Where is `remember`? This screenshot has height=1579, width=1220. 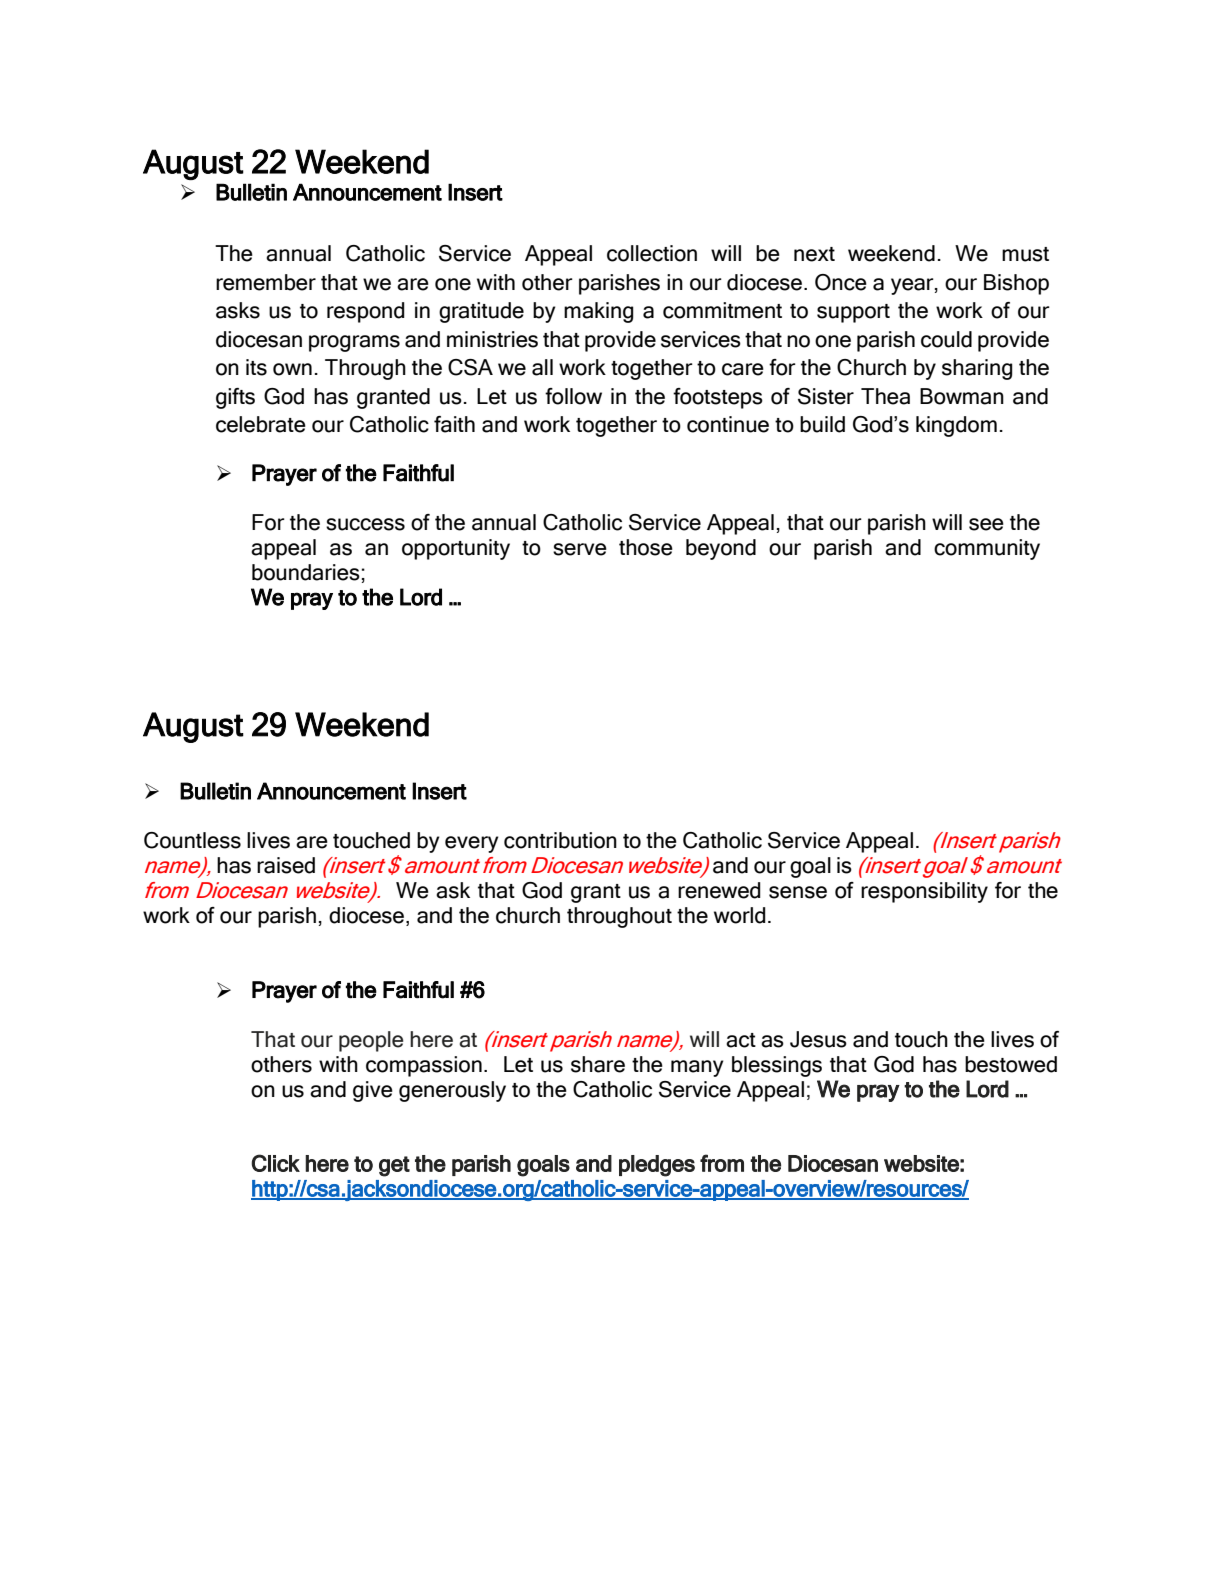 remember is located at coordinates (266, 282).
